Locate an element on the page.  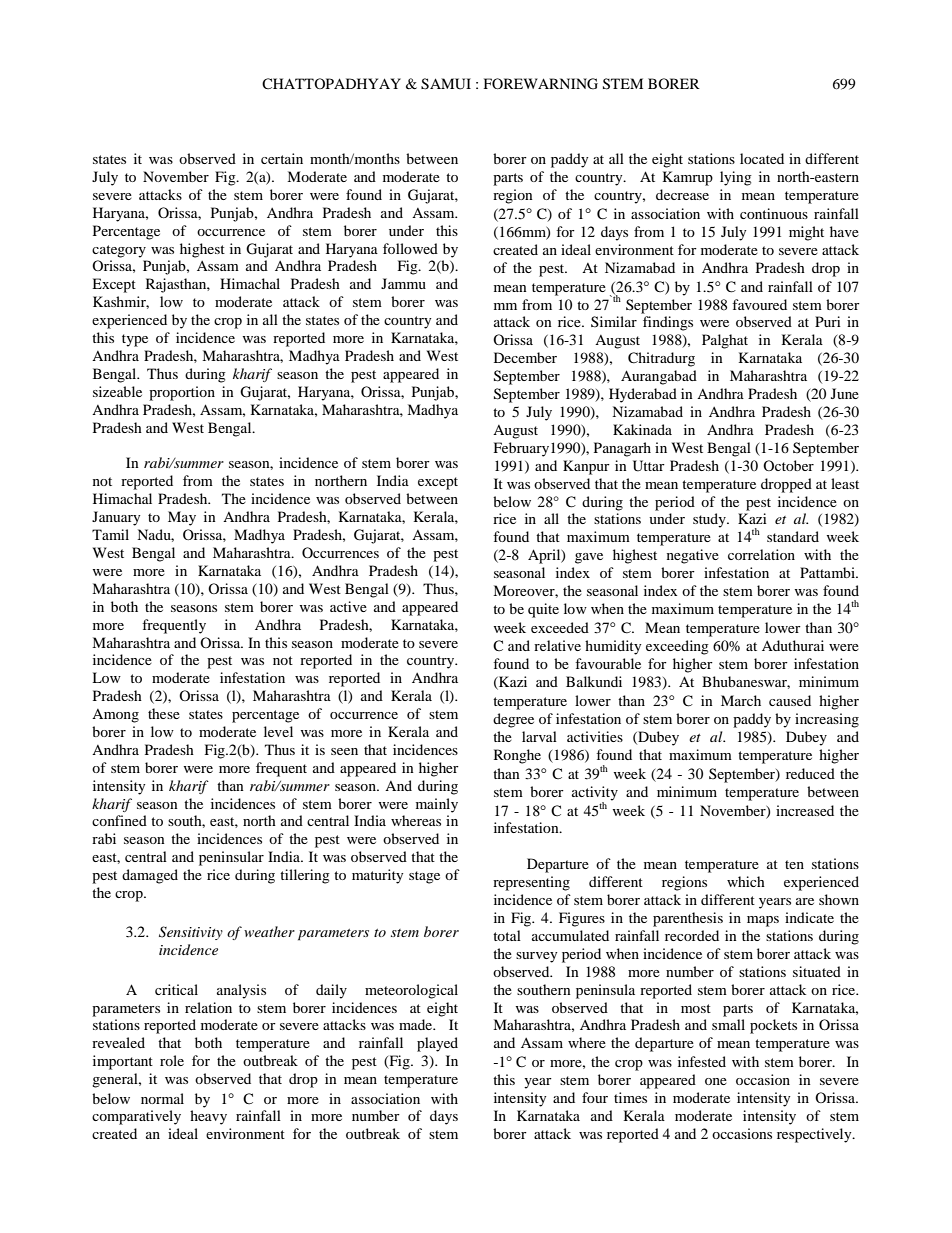
May is located at coordinates (182, 518).
